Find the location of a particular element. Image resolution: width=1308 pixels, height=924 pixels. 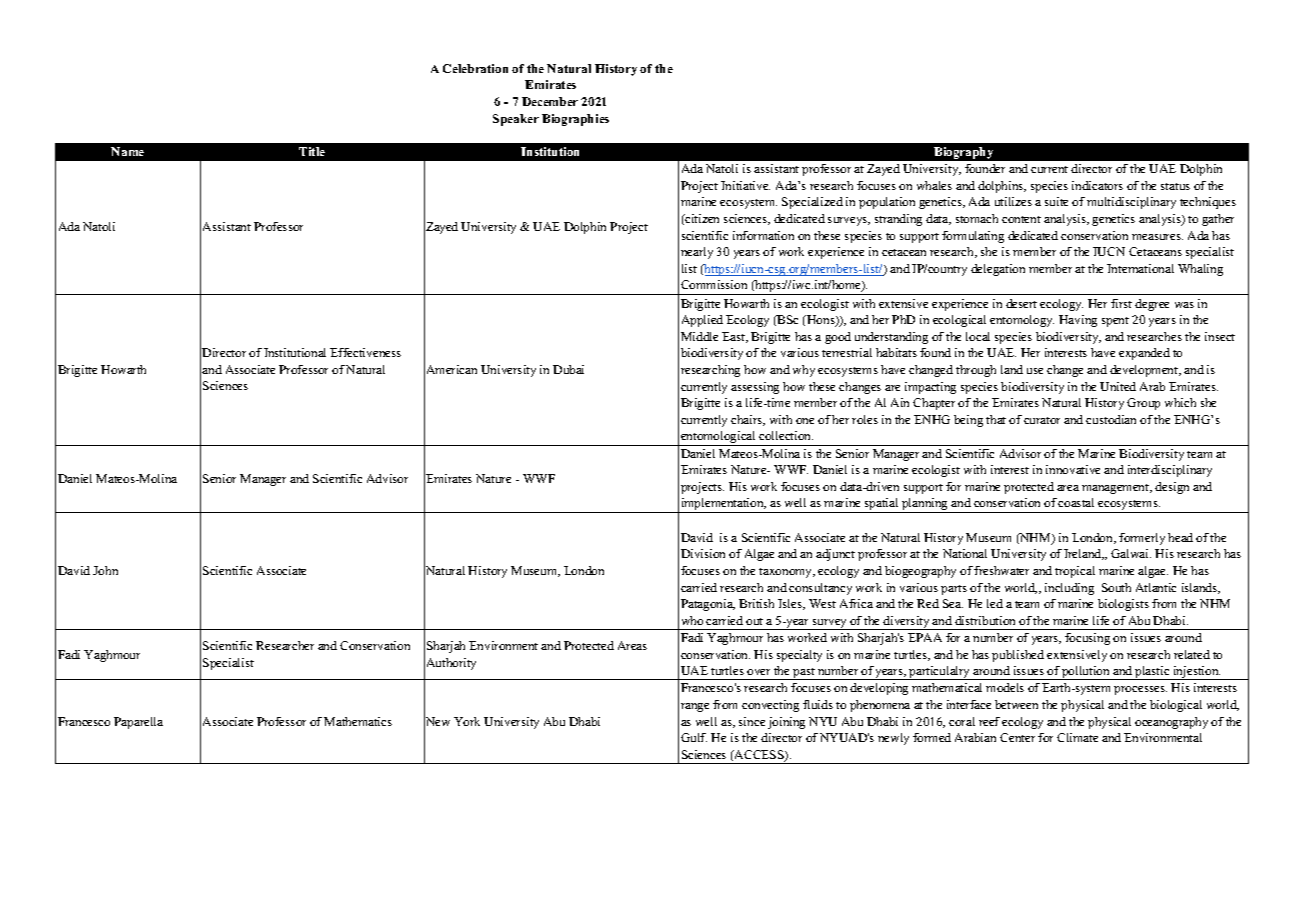

biologists is located at coordinates (1123, 605).
